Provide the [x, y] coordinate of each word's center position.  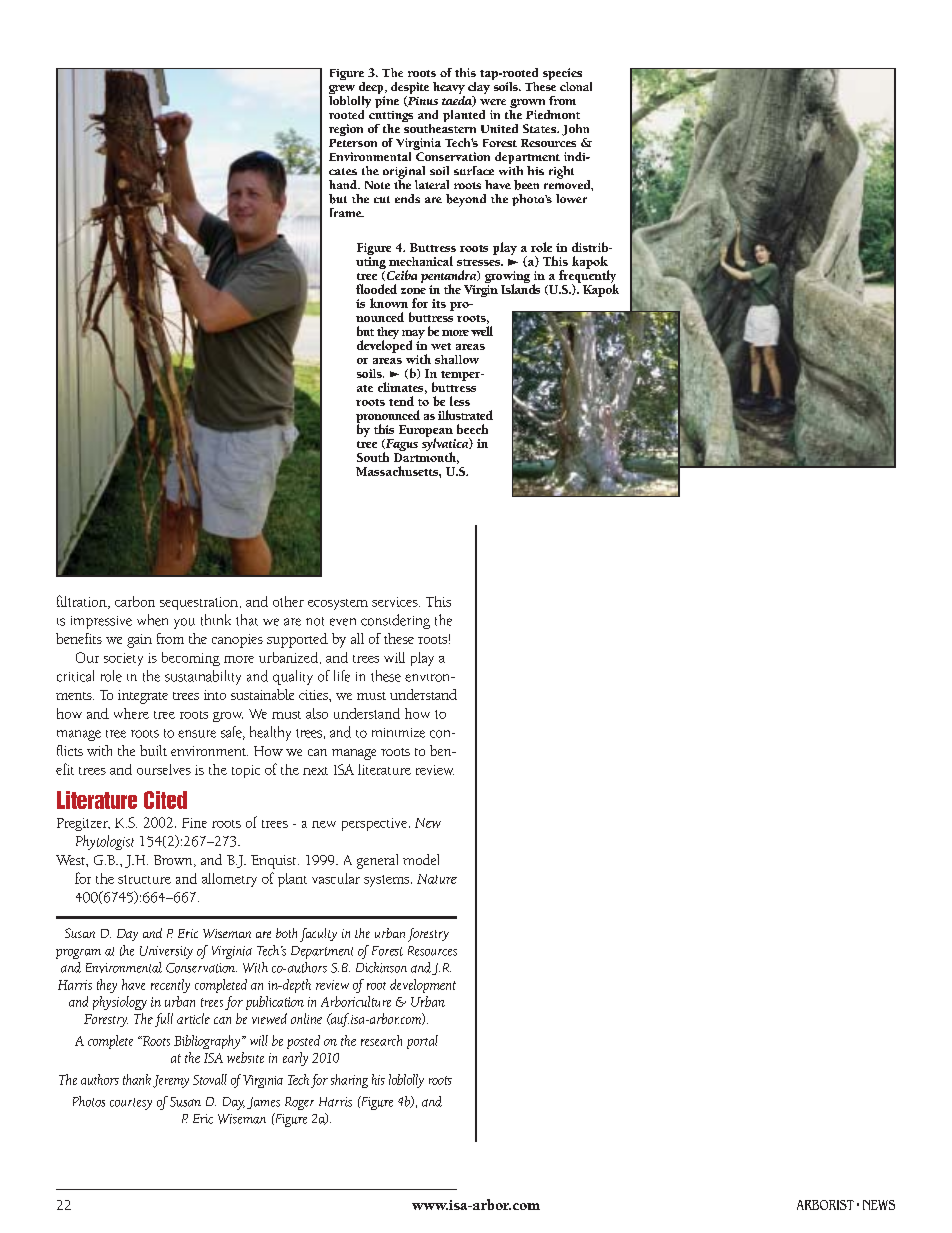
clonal [576, 86]
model [421, 859]
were [493, 102]
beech [472, 429]
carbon [135, 601]
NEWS [879, 1205]
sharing [349, 1081]
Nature [437, 879]
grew [342, 91]
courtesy [131, 1104]
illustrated [465, 415]
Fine [194, 823]
